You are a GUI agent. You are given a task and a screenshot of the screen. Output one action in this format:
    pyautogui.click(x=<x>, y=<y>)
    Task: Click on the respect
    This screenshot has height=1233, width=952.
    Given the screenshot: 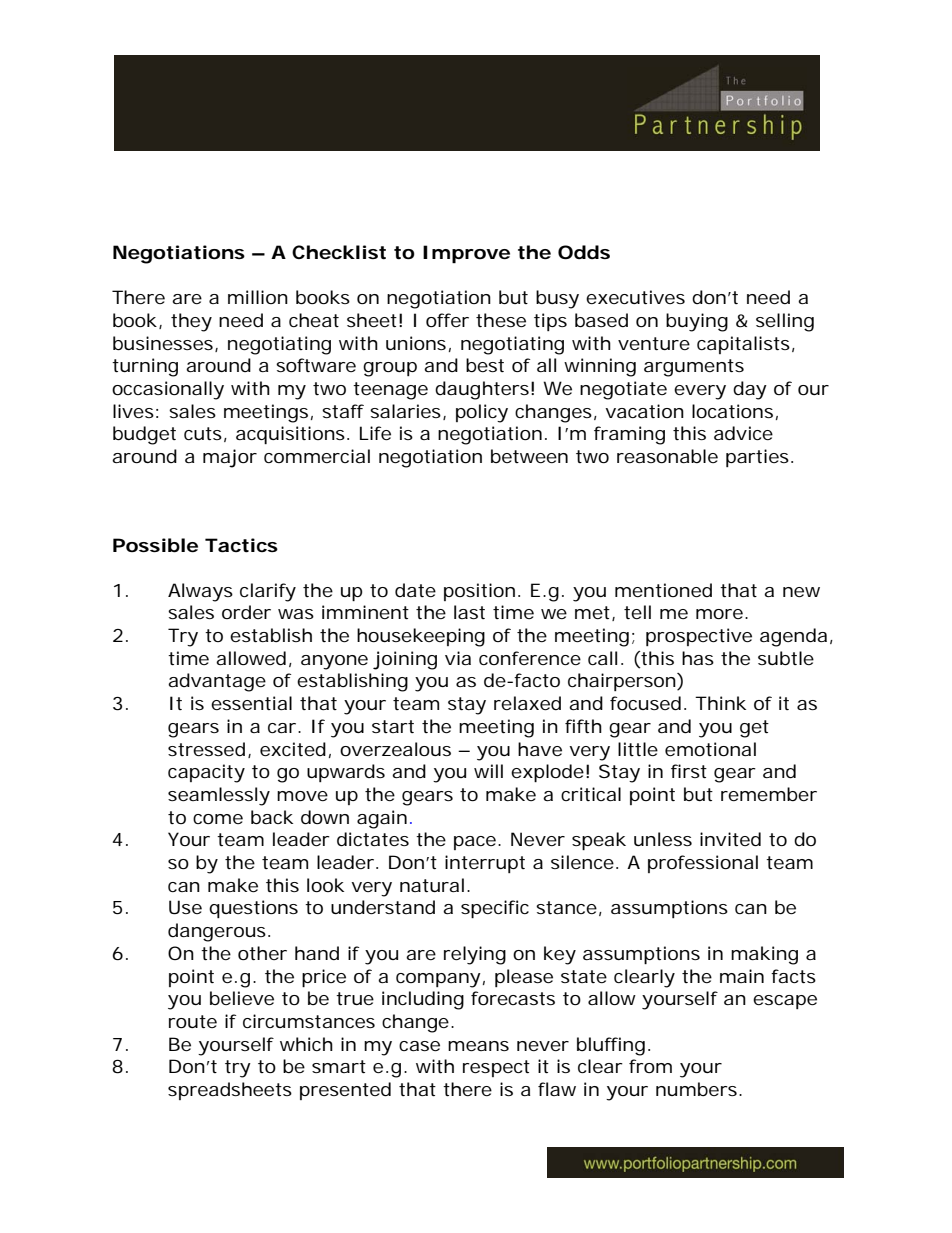 What is the action you would take?
    pyautogui.click(x=496, y=1068)
